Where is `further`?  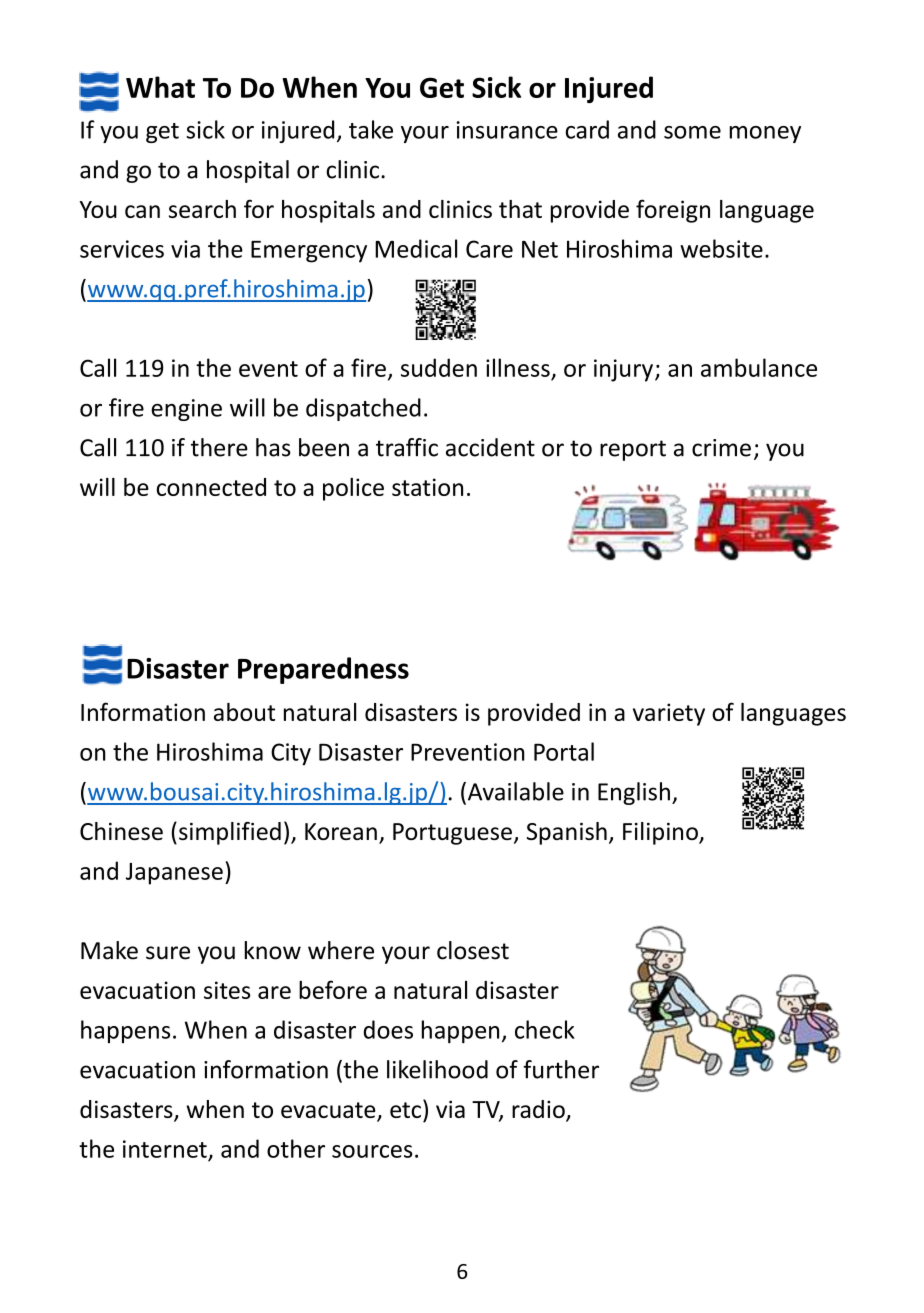 further is located at coordinates (561, 1069).
